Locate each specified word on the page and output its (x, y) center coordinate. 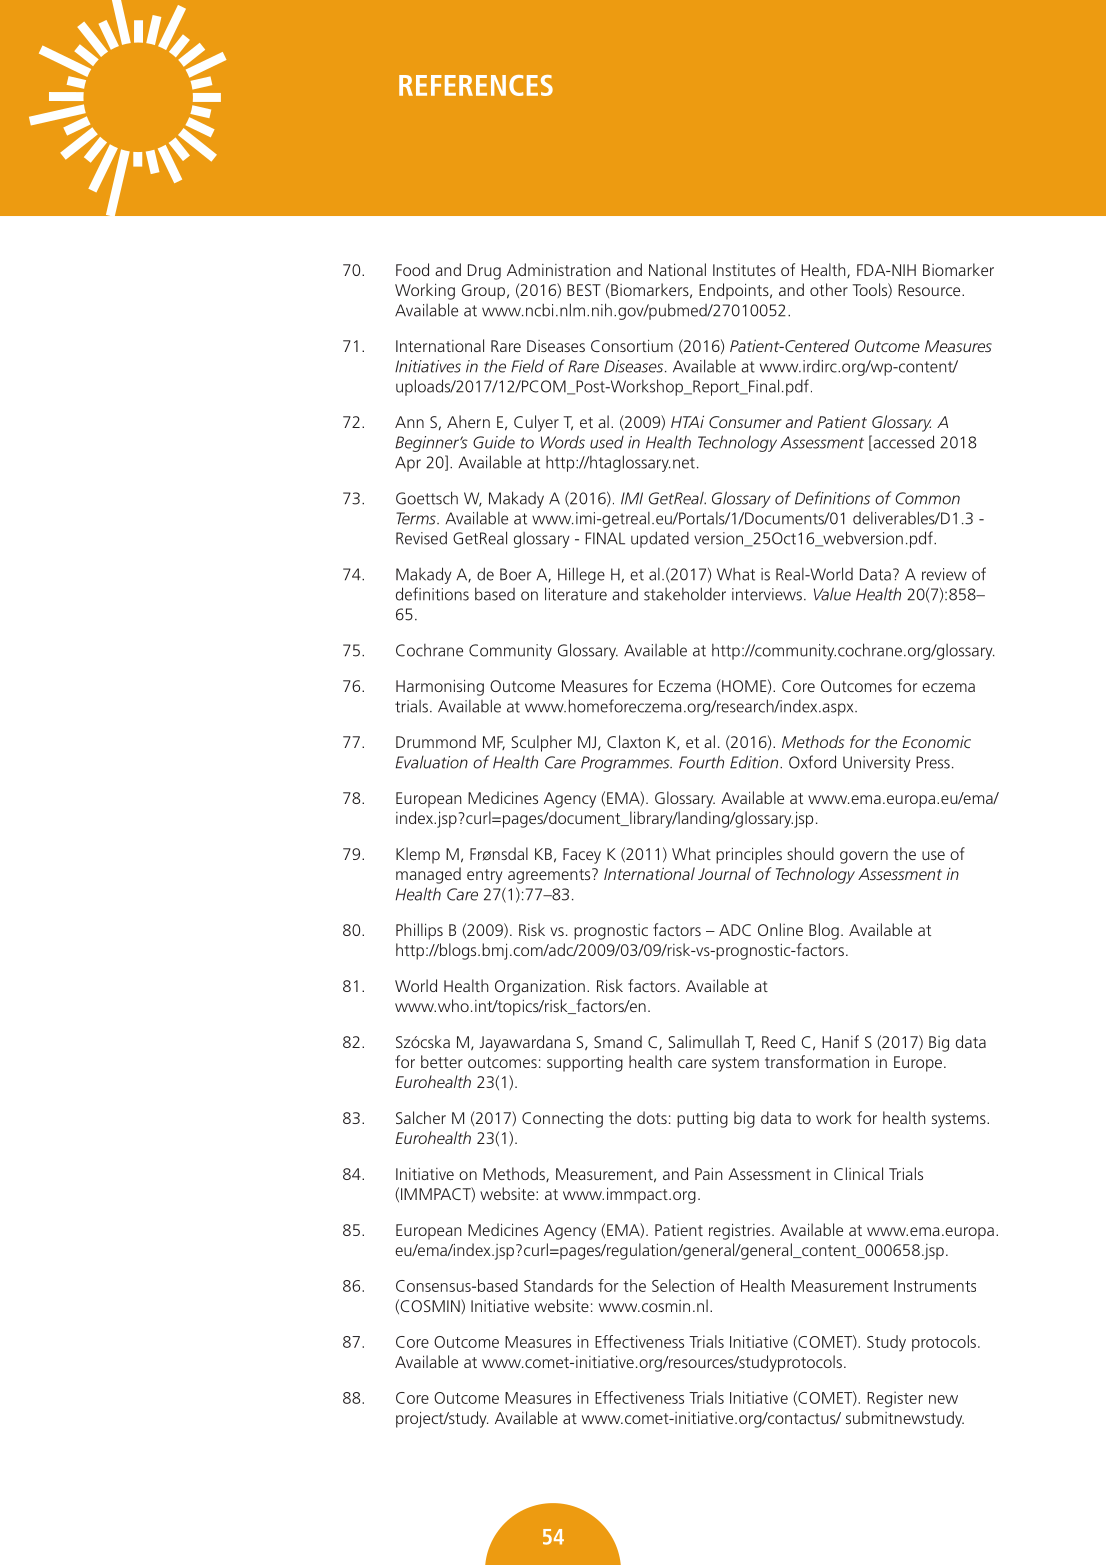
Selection (683, 1285)
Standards (558, 1285)
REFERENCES (476, 85)
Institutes (744, 270)
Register (895, 1399)
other (829, 289)
